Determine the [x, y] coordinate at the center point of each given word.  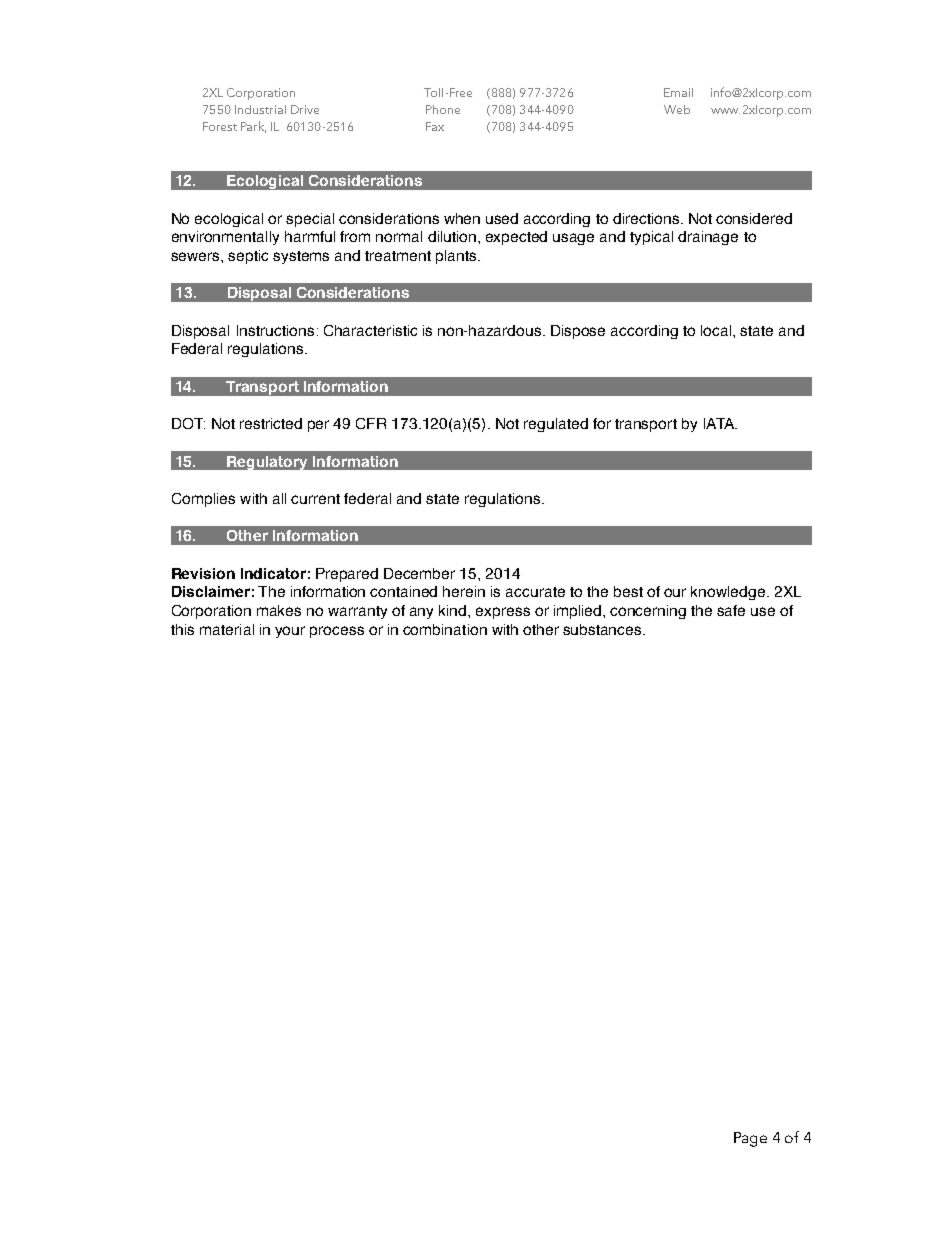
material [227, 629]
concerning [648, 612]
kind [454, 610]
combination [445, 629]
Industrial [260, 109]
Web [677, 109]
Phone [443, 109]
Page [750, 1139]
